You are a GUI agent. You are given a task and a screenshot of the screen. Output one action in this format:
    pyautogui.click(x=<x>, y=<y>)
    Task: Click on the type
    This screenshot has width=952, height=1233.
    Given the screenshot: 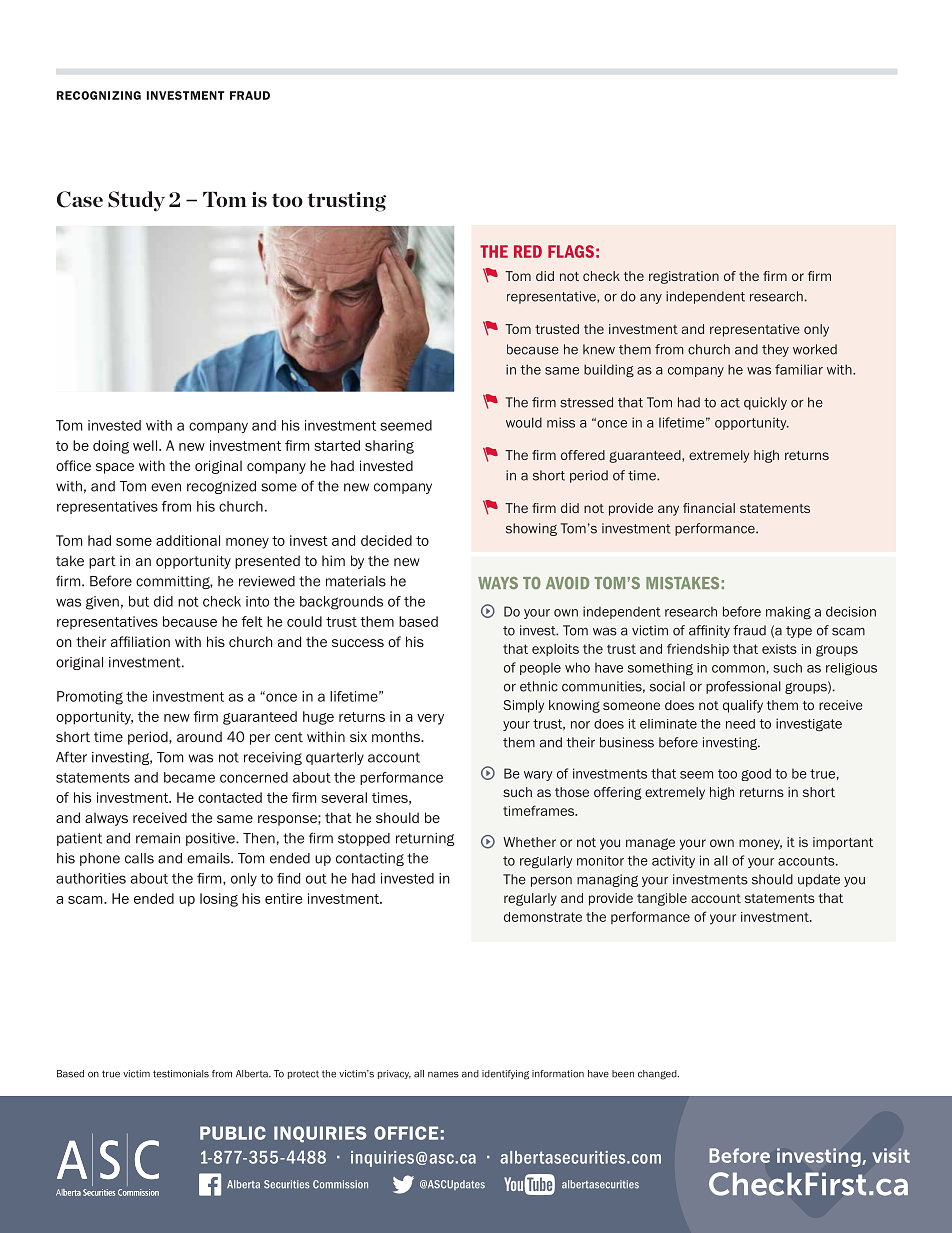 What is the action you would take?
    pyautogui.click(x=799, y=632)
